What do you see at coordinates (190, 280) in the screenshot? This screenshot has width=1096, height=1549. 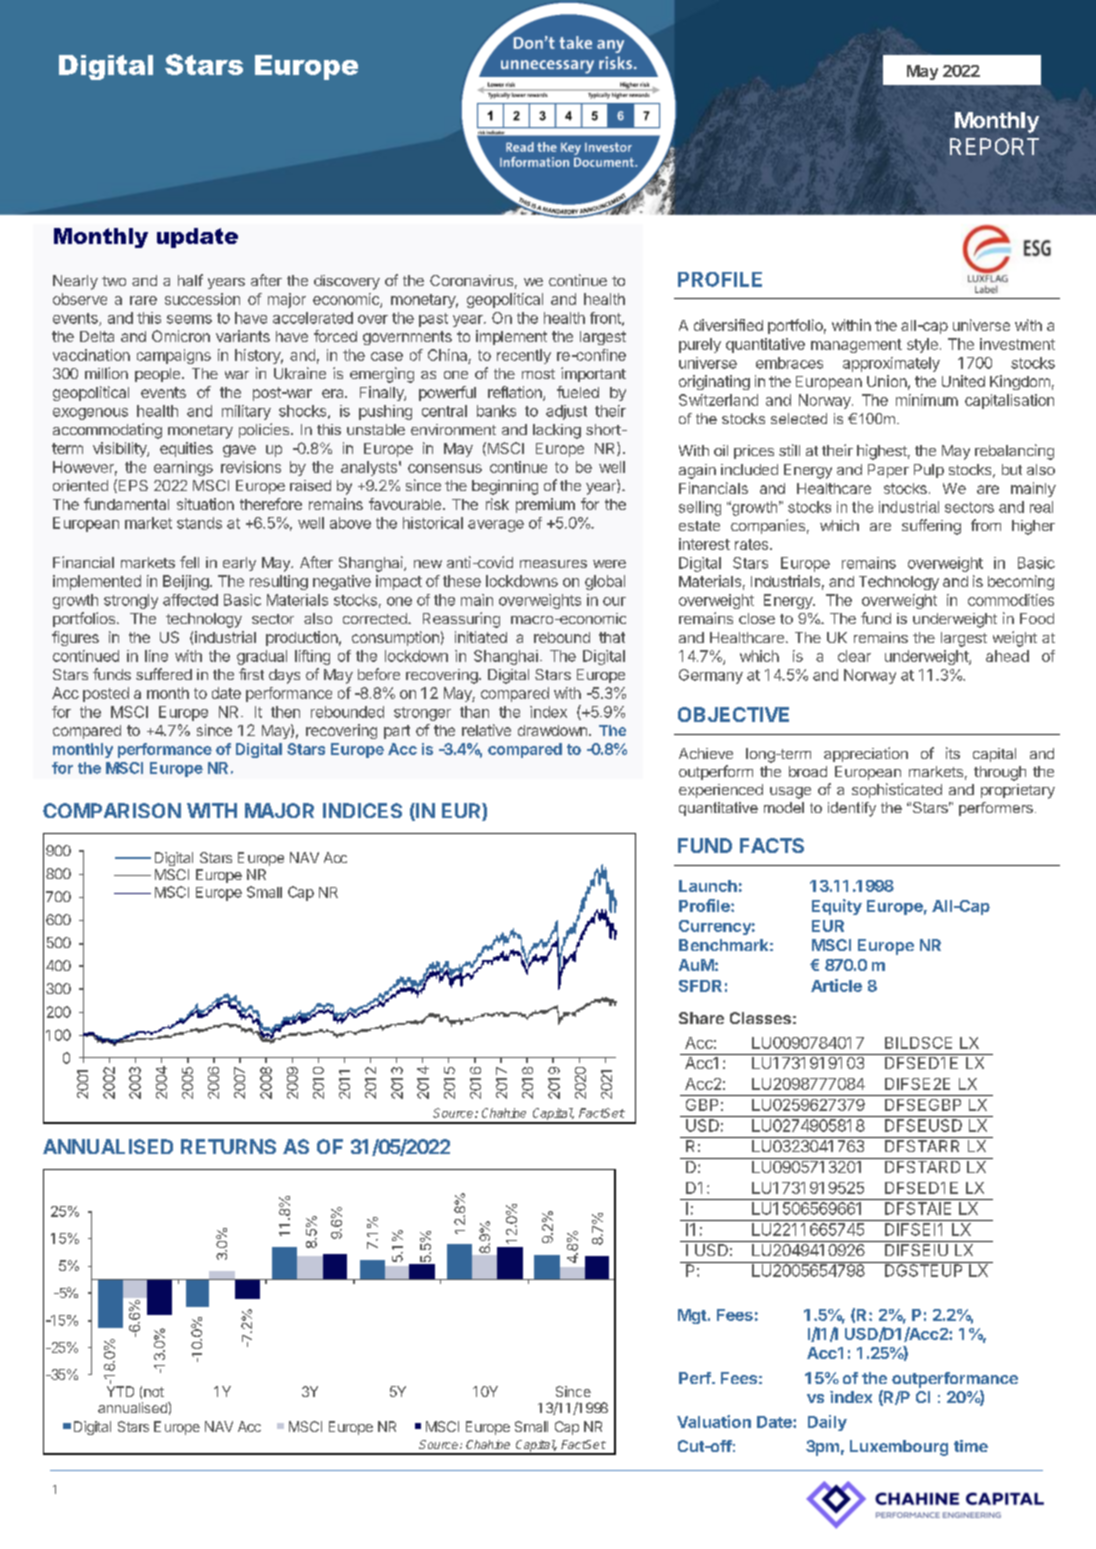 I see `half` at bounding box center [190, 280].
